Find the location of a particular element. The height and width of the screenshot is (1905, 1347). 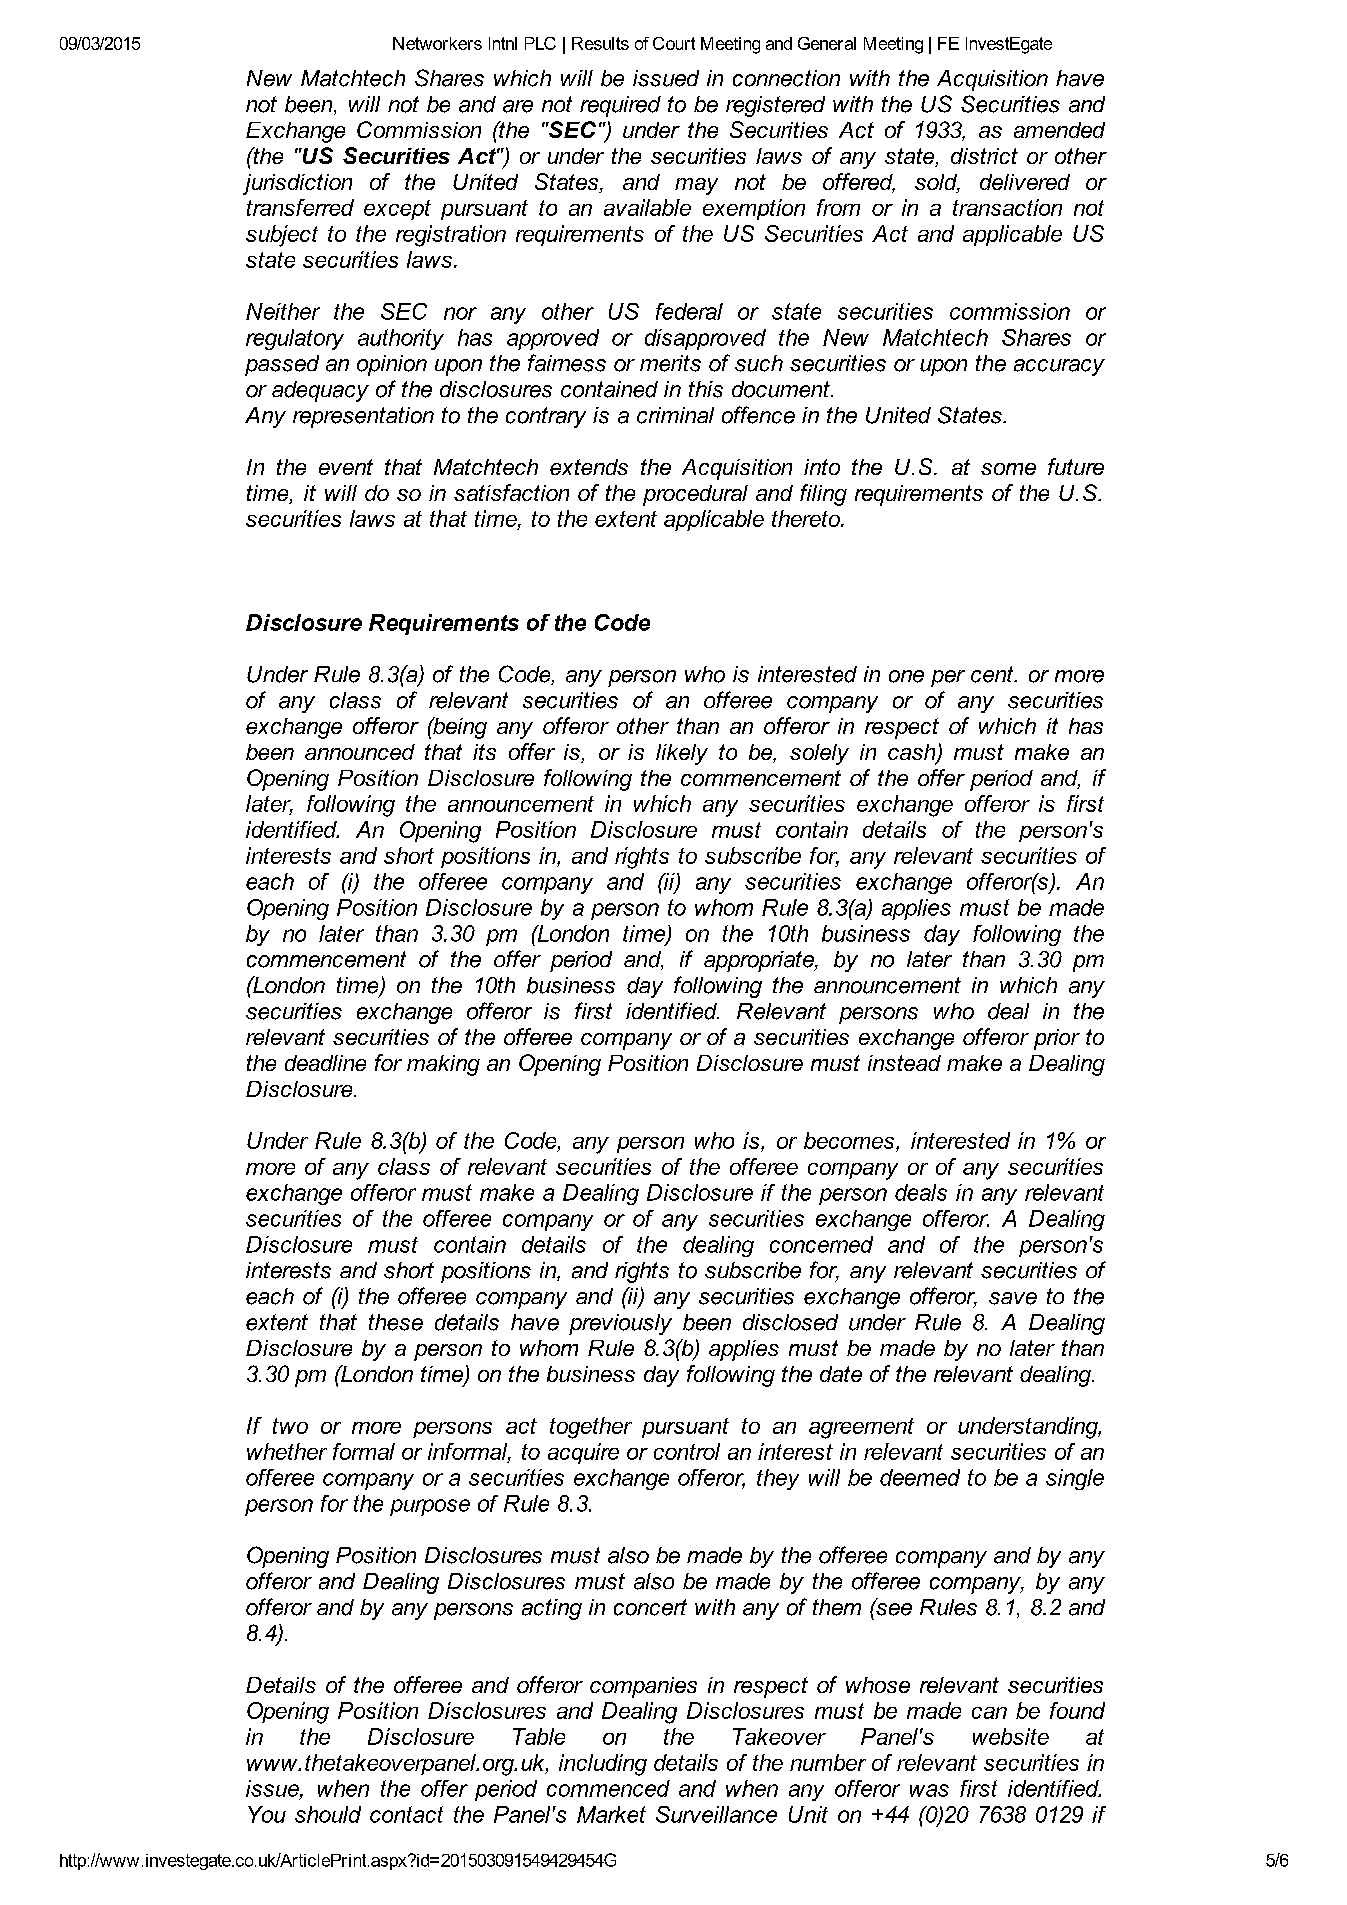

these is located at coordinates (396, 1322).
